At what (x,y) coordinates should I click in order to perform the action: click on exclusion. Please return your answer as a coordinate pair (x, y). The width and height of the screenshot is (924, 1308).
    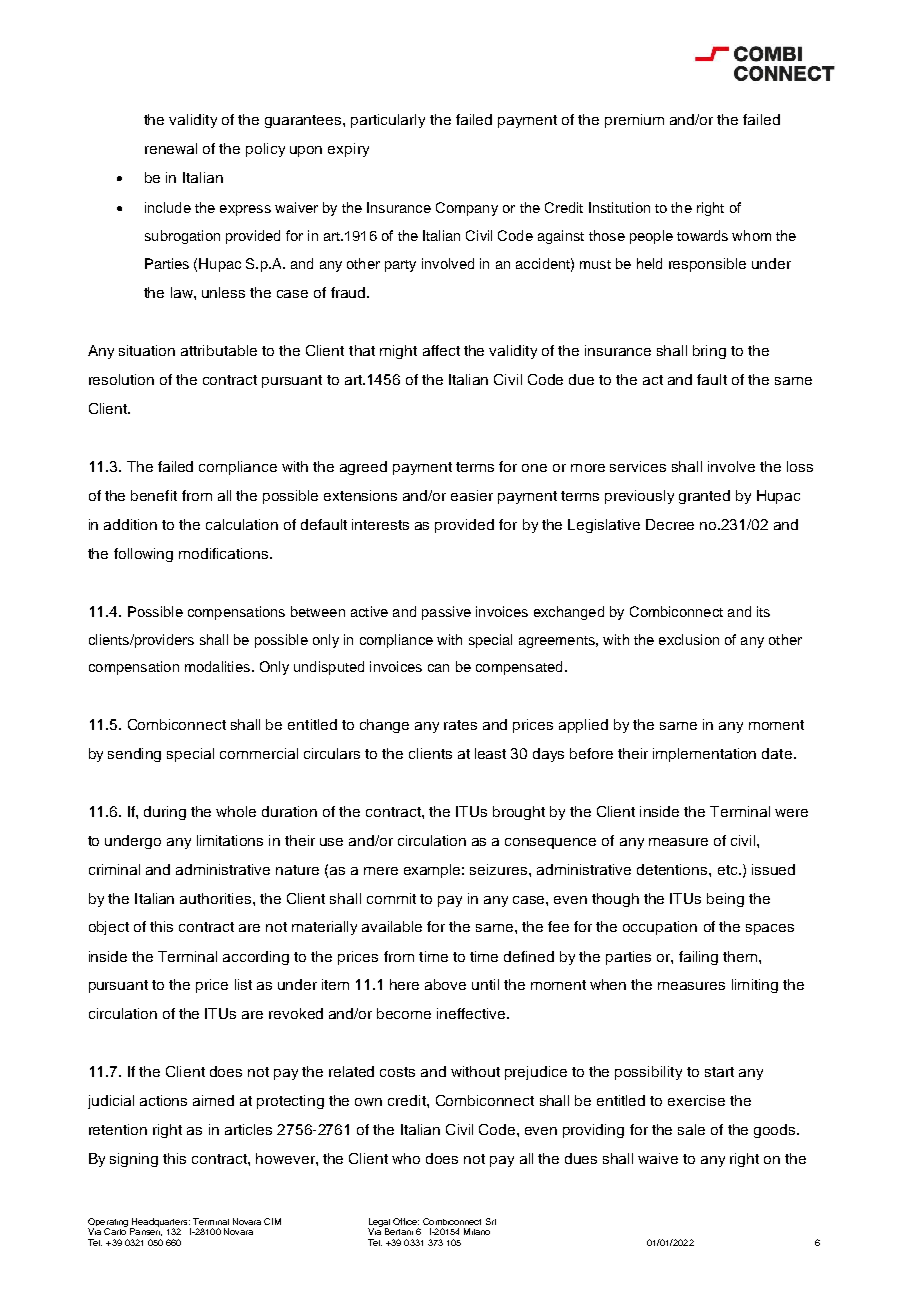
    Looking at the image, I should click on (689, 639).
